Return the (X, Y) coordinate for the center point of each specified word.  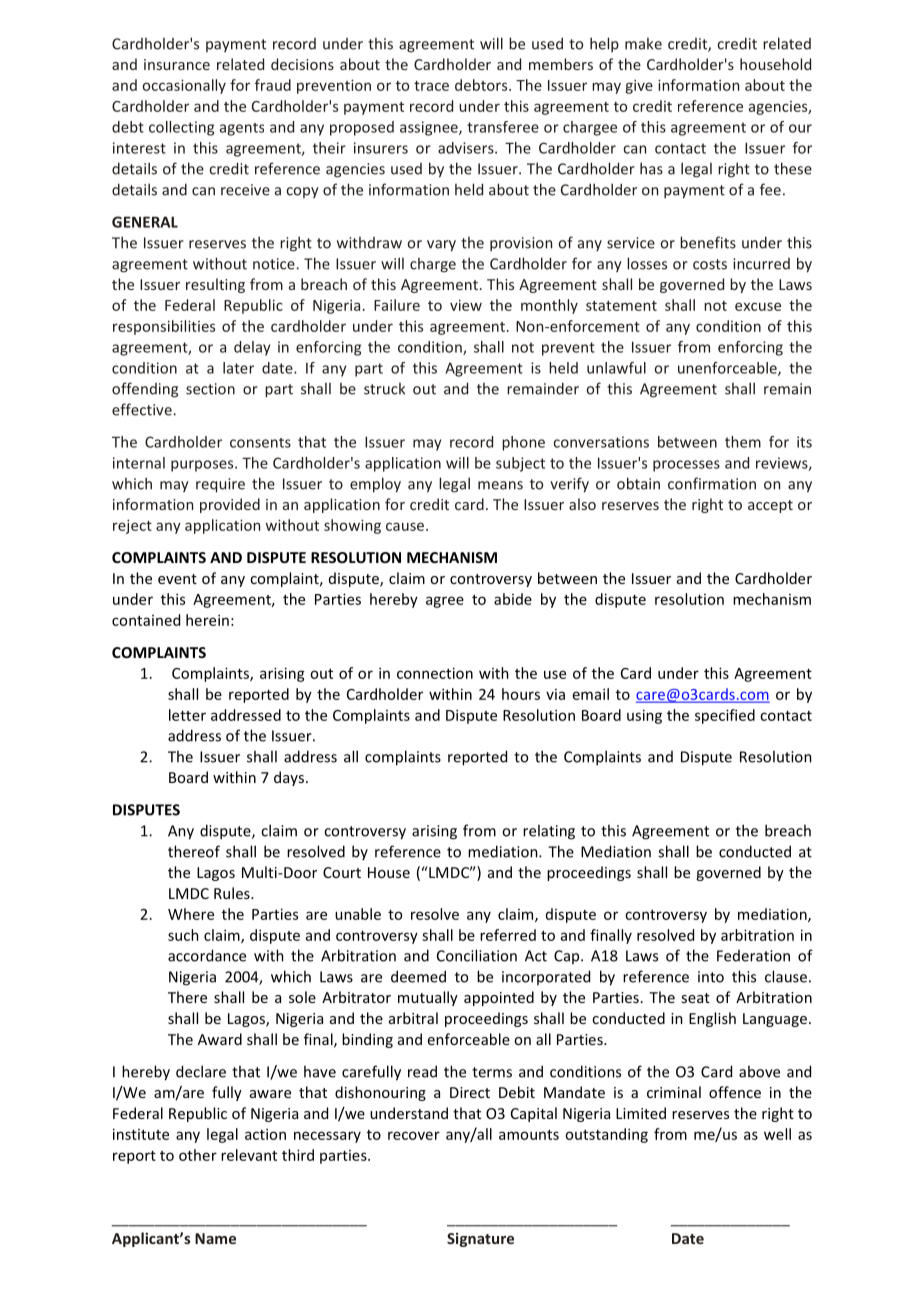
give (639, 87)
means (500, 485)
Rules (233, 893)
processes (686, 466)
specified (725, 716)
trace (431, 86)
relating (549, 832)
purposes (203, 466)
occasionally (184, 86)
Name (215, 1238)
